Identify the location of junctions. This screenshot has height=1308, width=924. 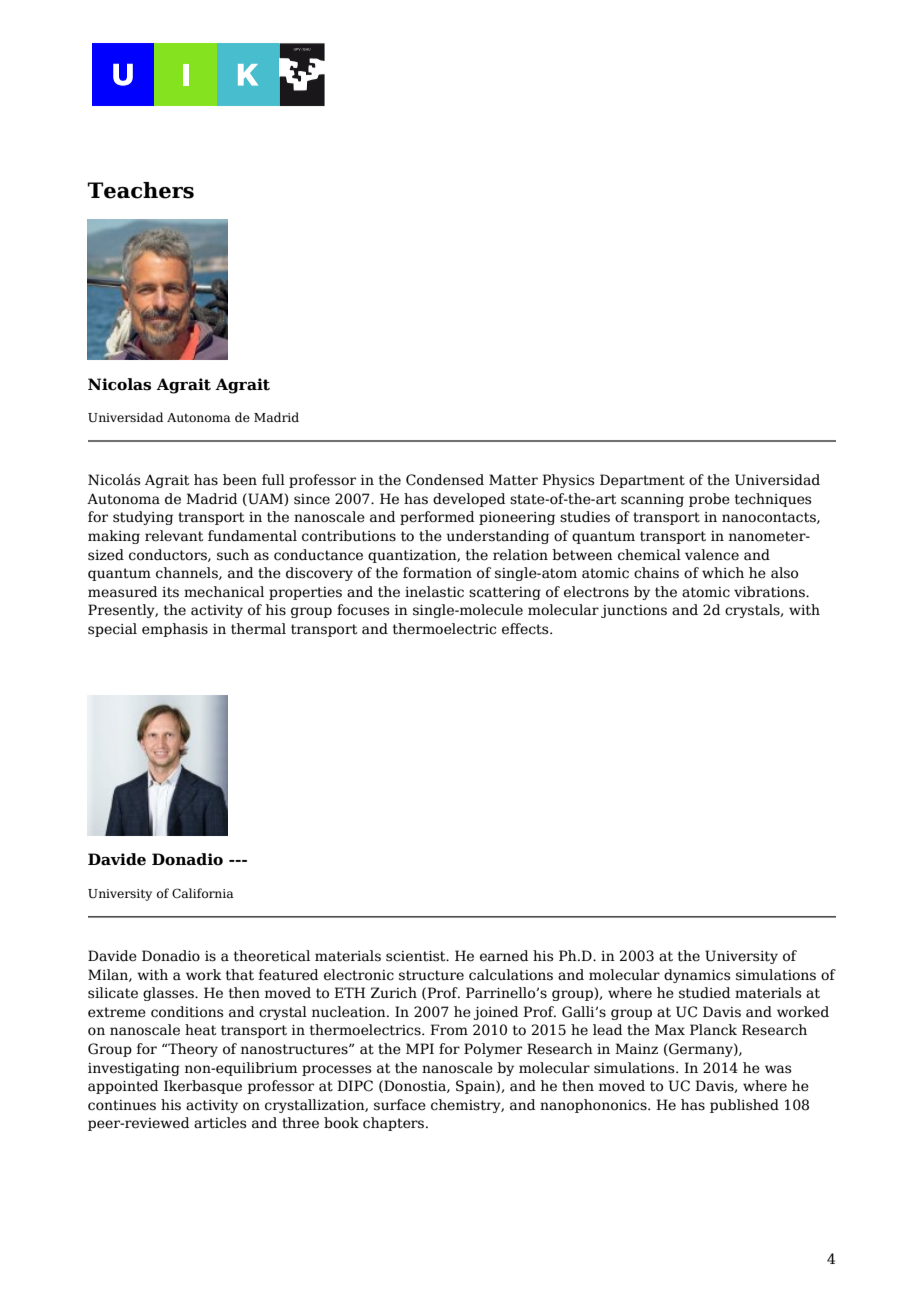
(634, 611).
